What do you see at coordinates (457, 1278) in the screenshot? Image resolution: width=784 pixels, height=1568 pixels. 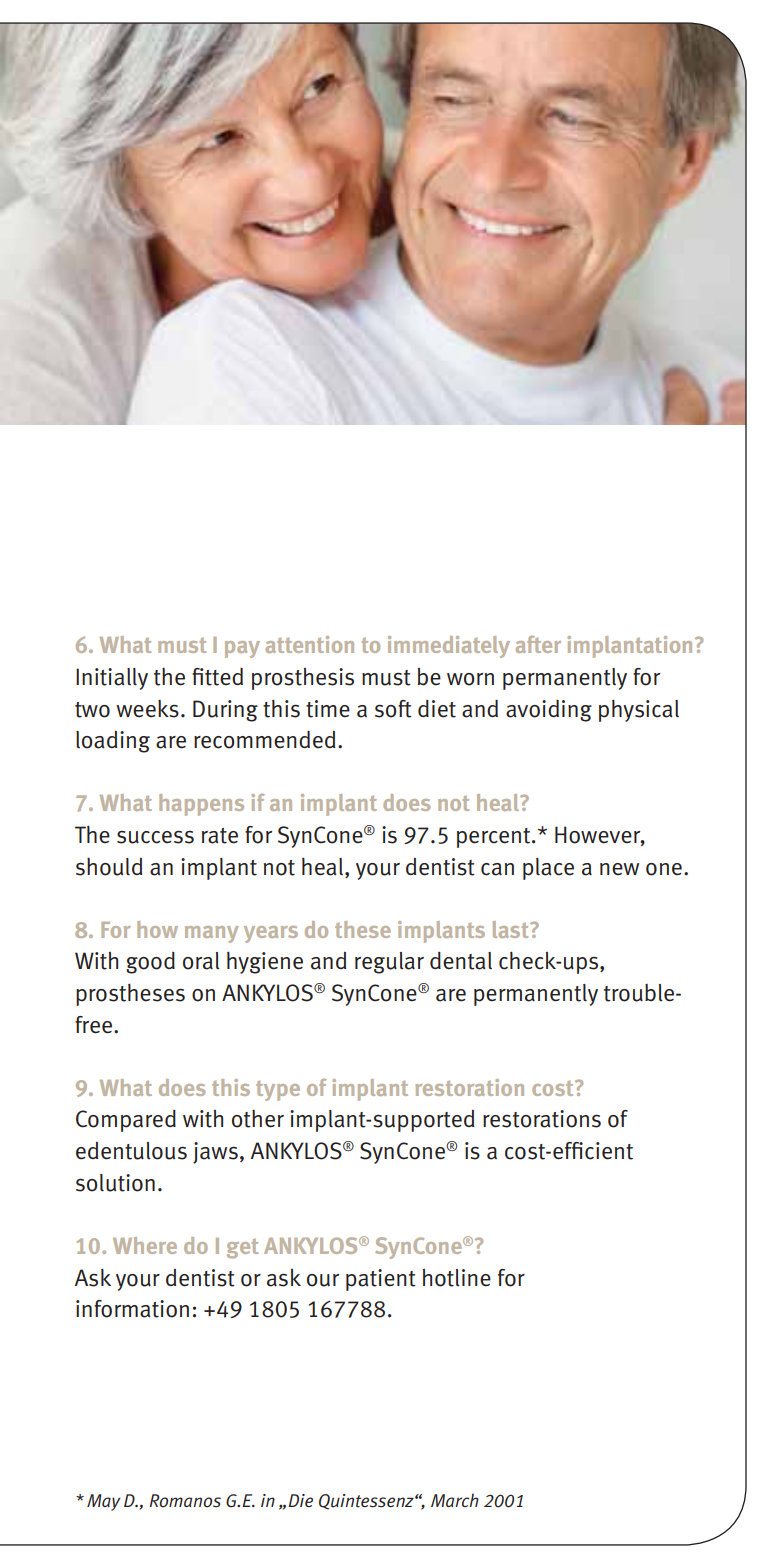 I see `hotline` at bounding box center [457, 1278].
